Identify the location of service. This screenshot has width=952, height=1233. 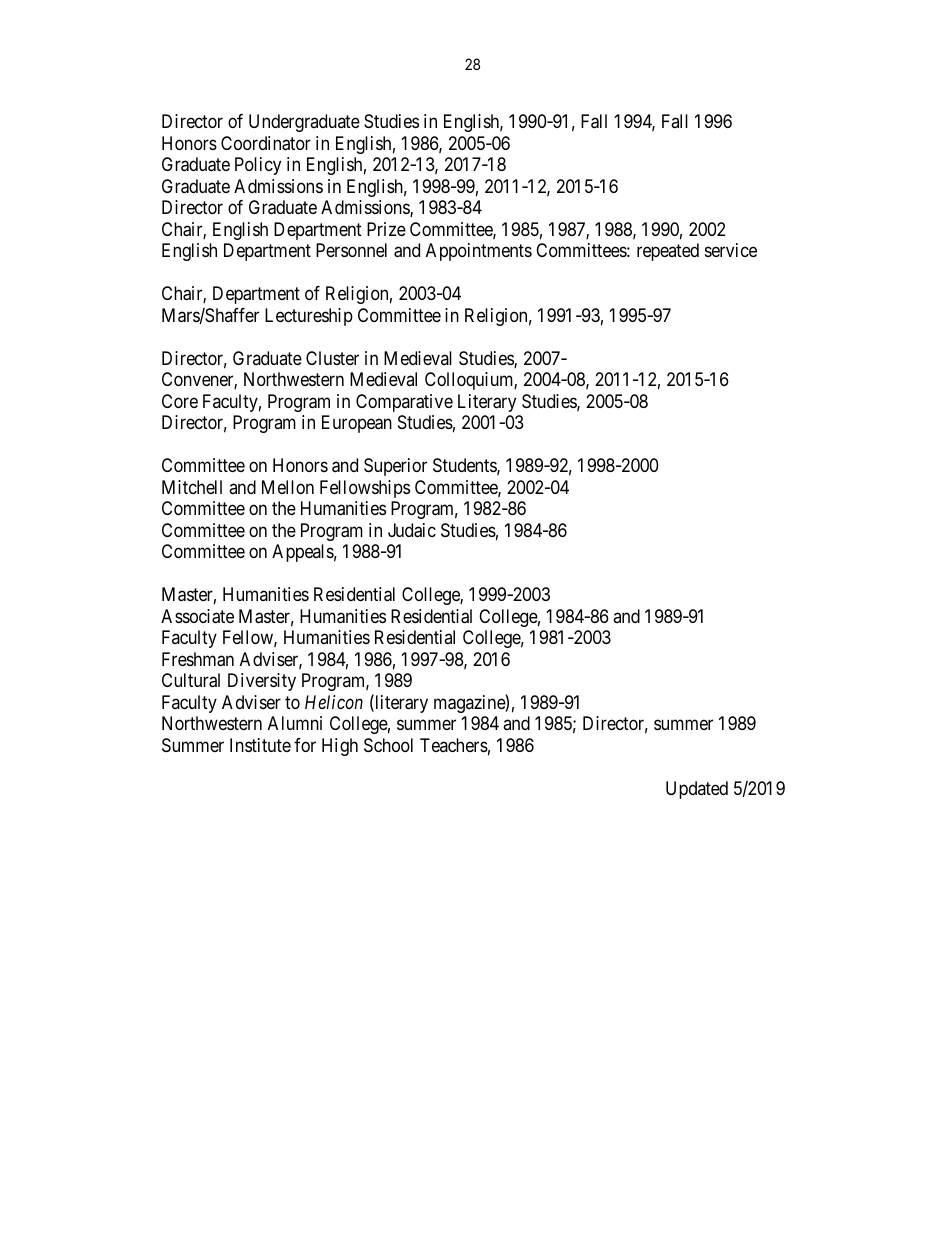
(731, 250).
